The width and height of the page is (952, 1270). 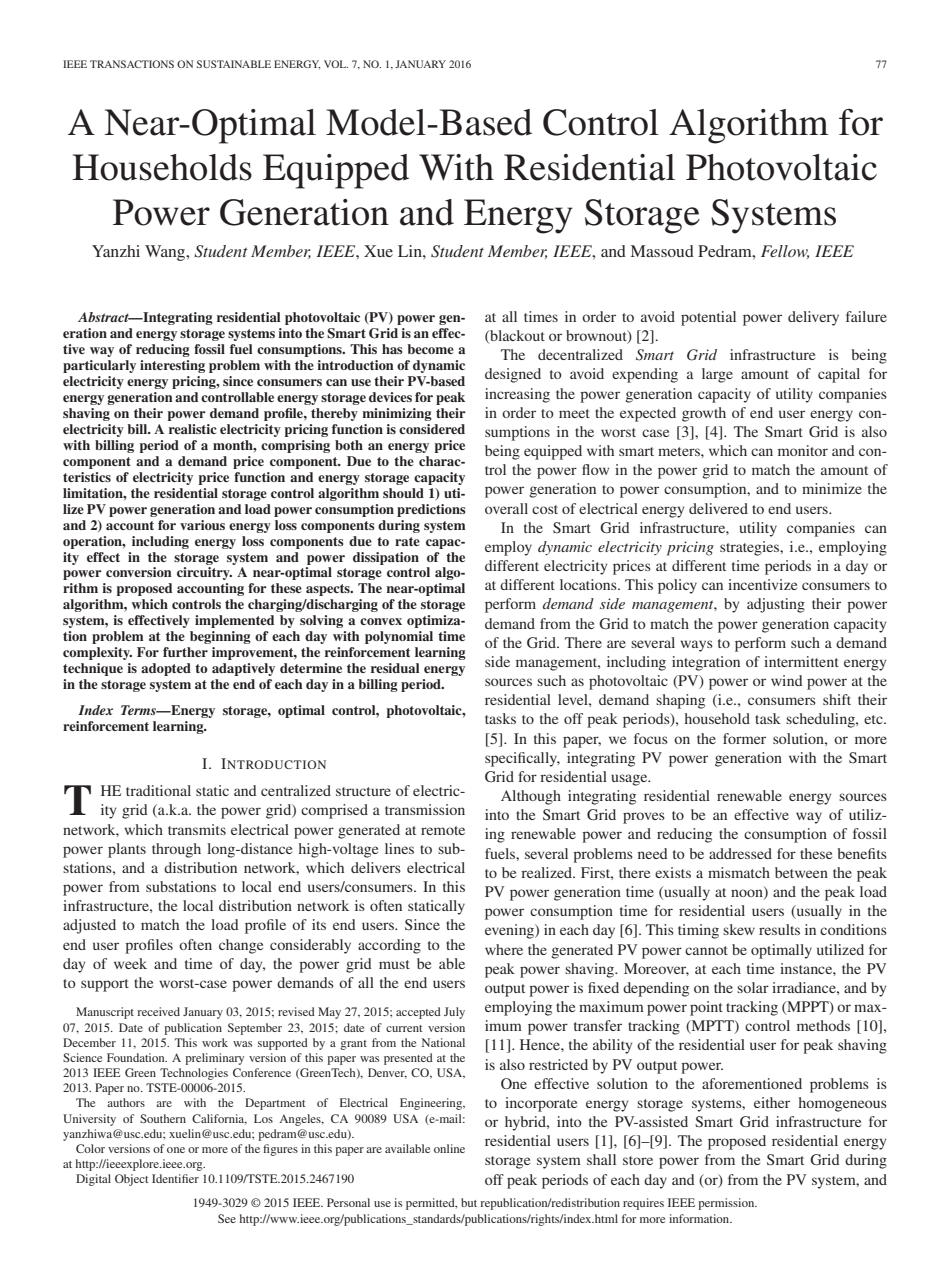 I want to click on become, so click(x=430, y=349).
